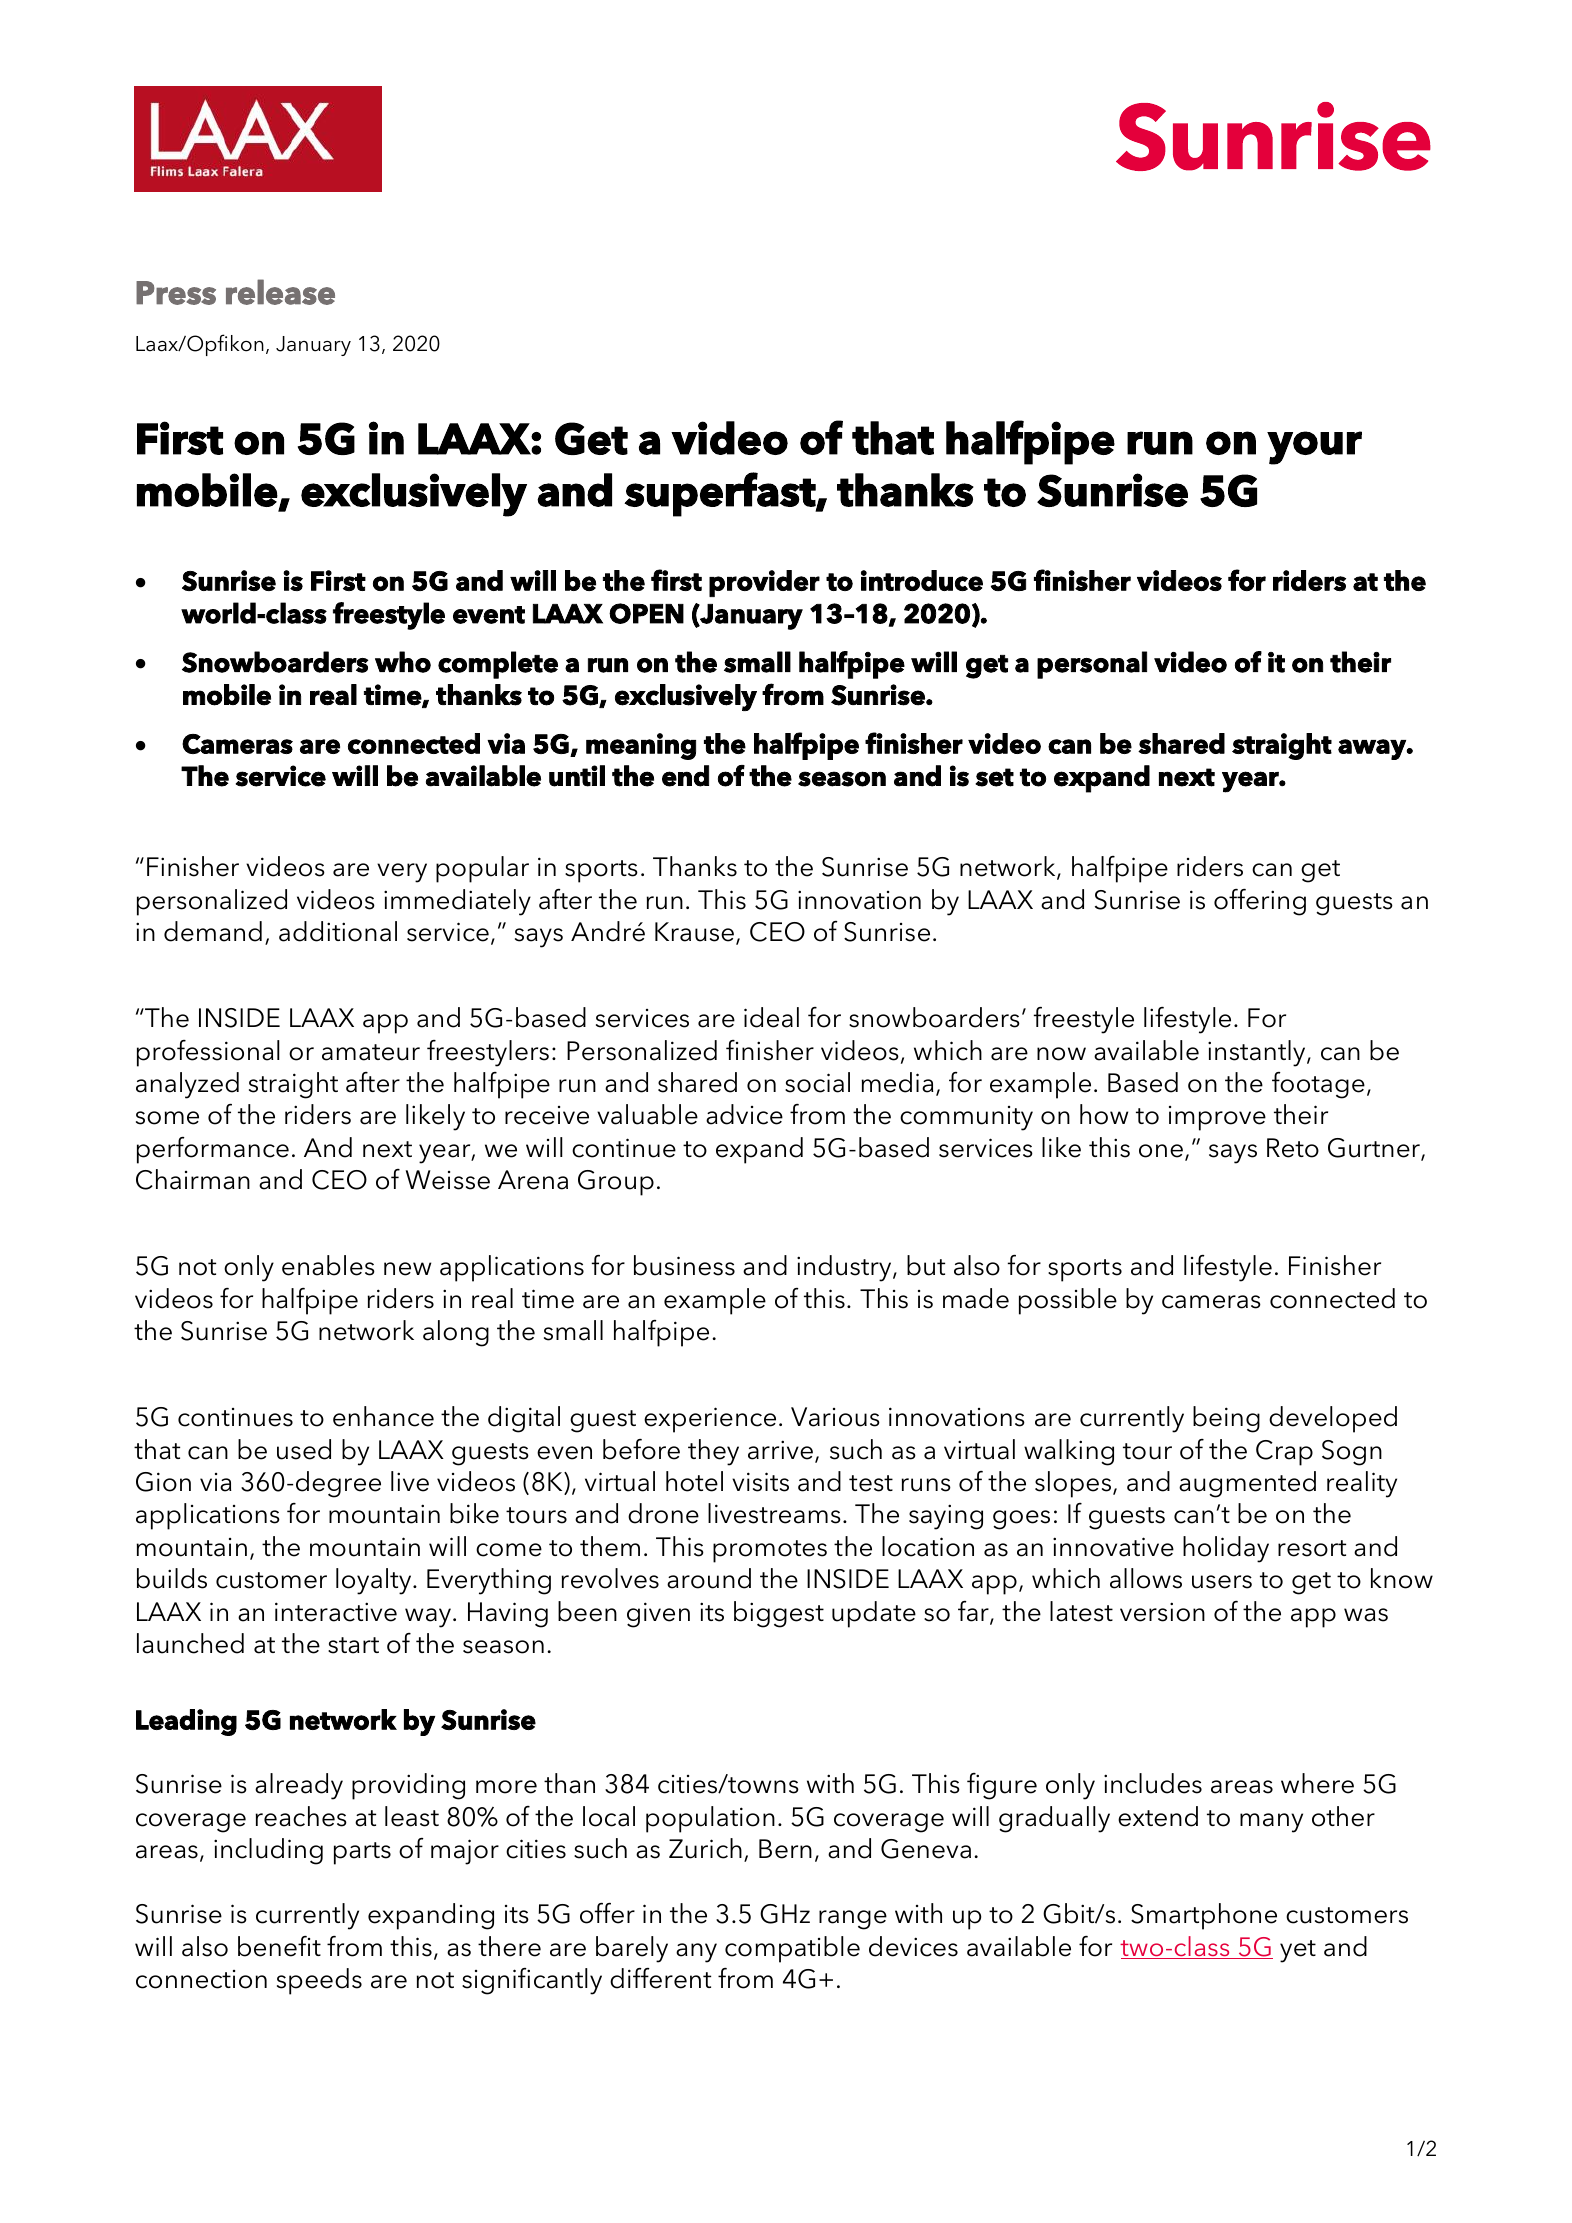 The image size is (1572, 2223). What do you see at coordinates (1204, 1916) in the document?
I see `Smartphone` at bounding box center [1204, 1916].
